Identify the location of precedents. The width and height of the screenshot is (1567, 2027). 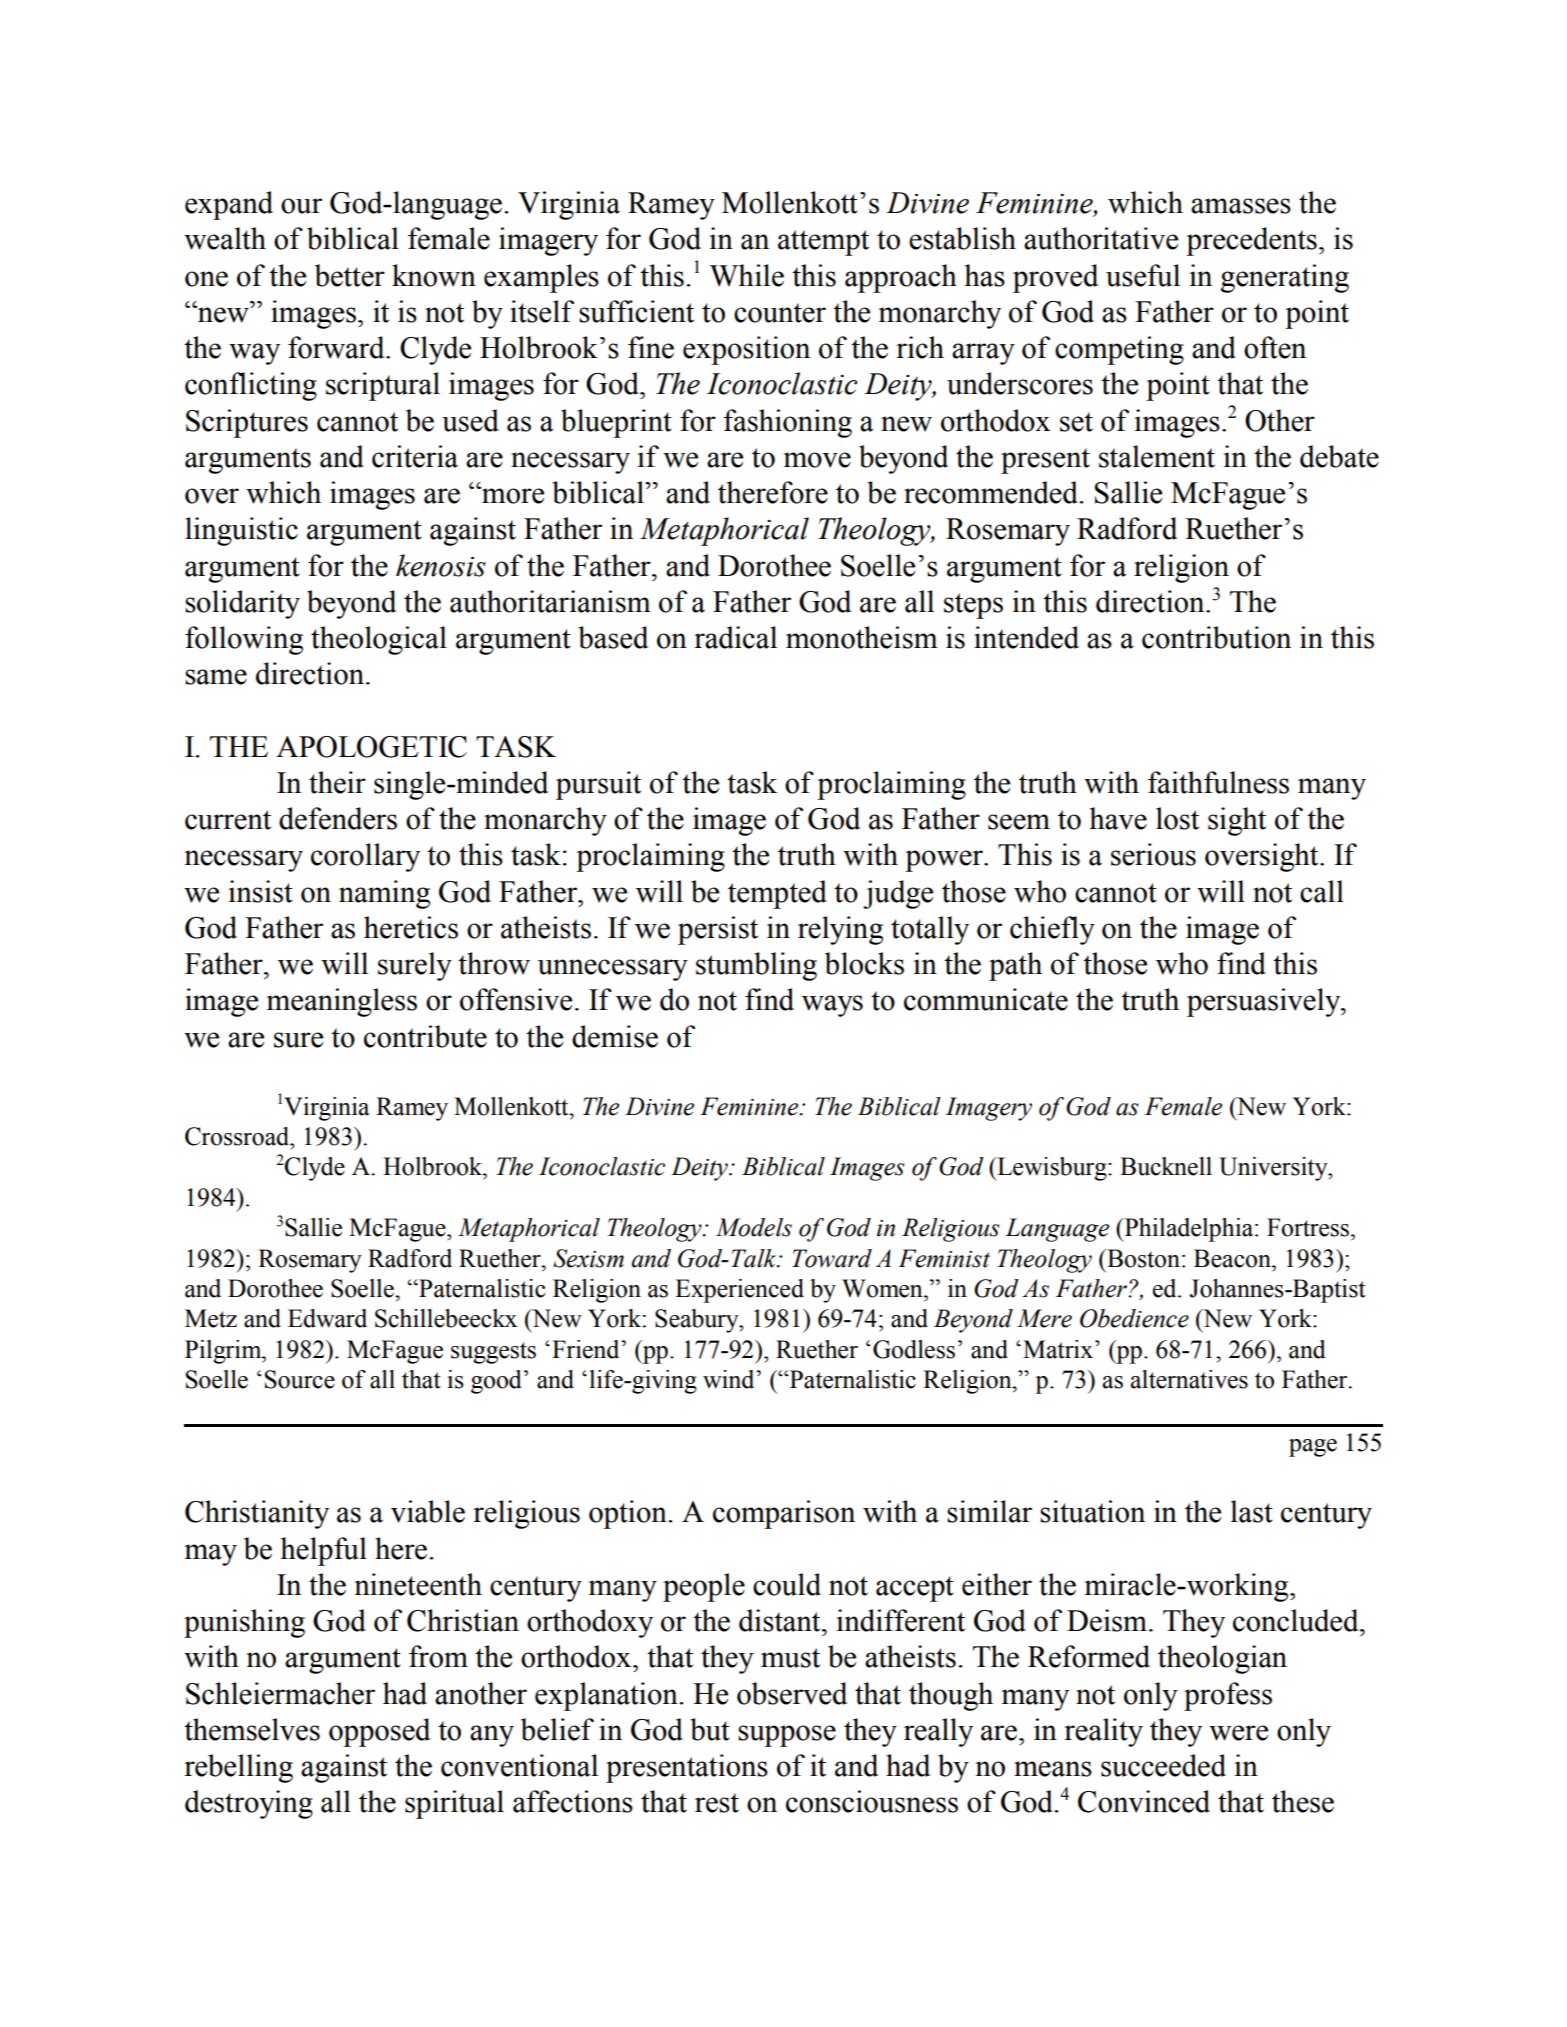
(1251, 241).
